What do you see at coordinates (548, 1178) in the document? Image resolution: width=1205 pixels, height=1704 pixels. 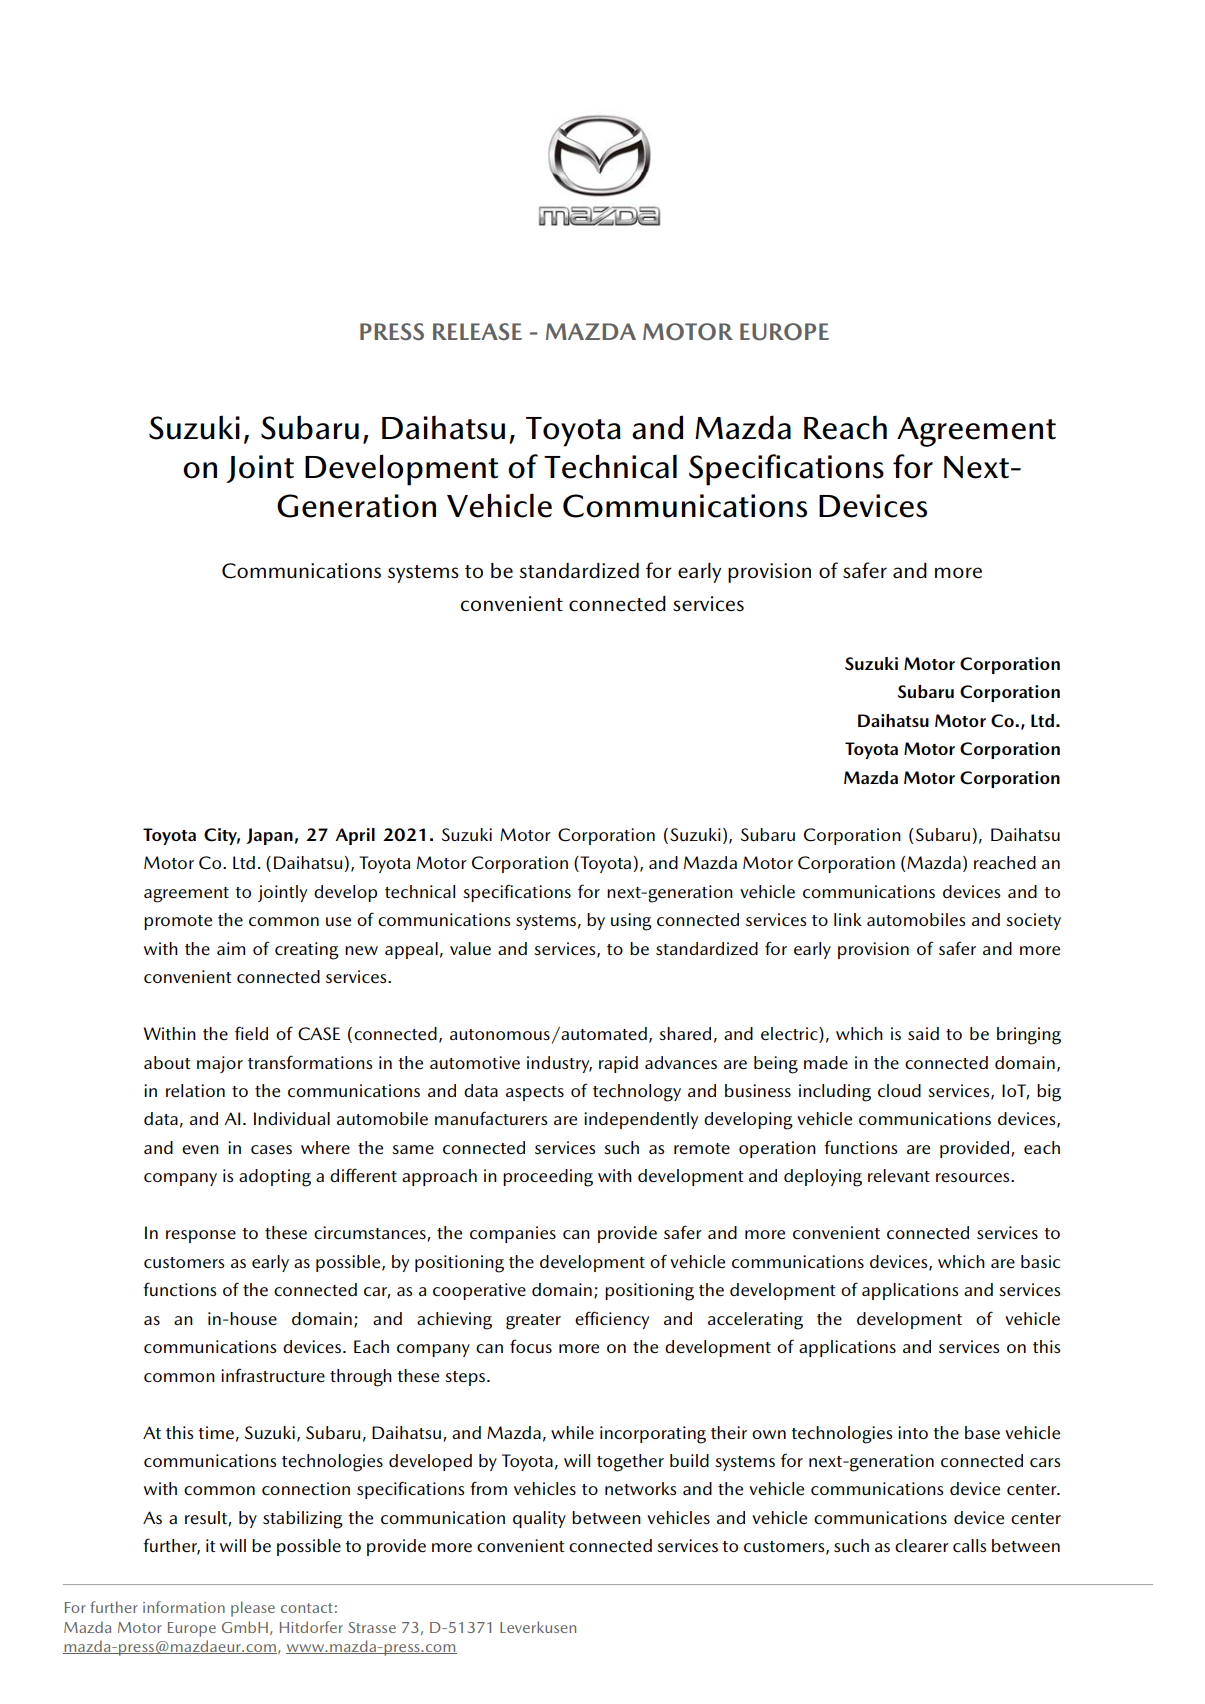 I see `proceeding` at bounding box center [548, 1178].
